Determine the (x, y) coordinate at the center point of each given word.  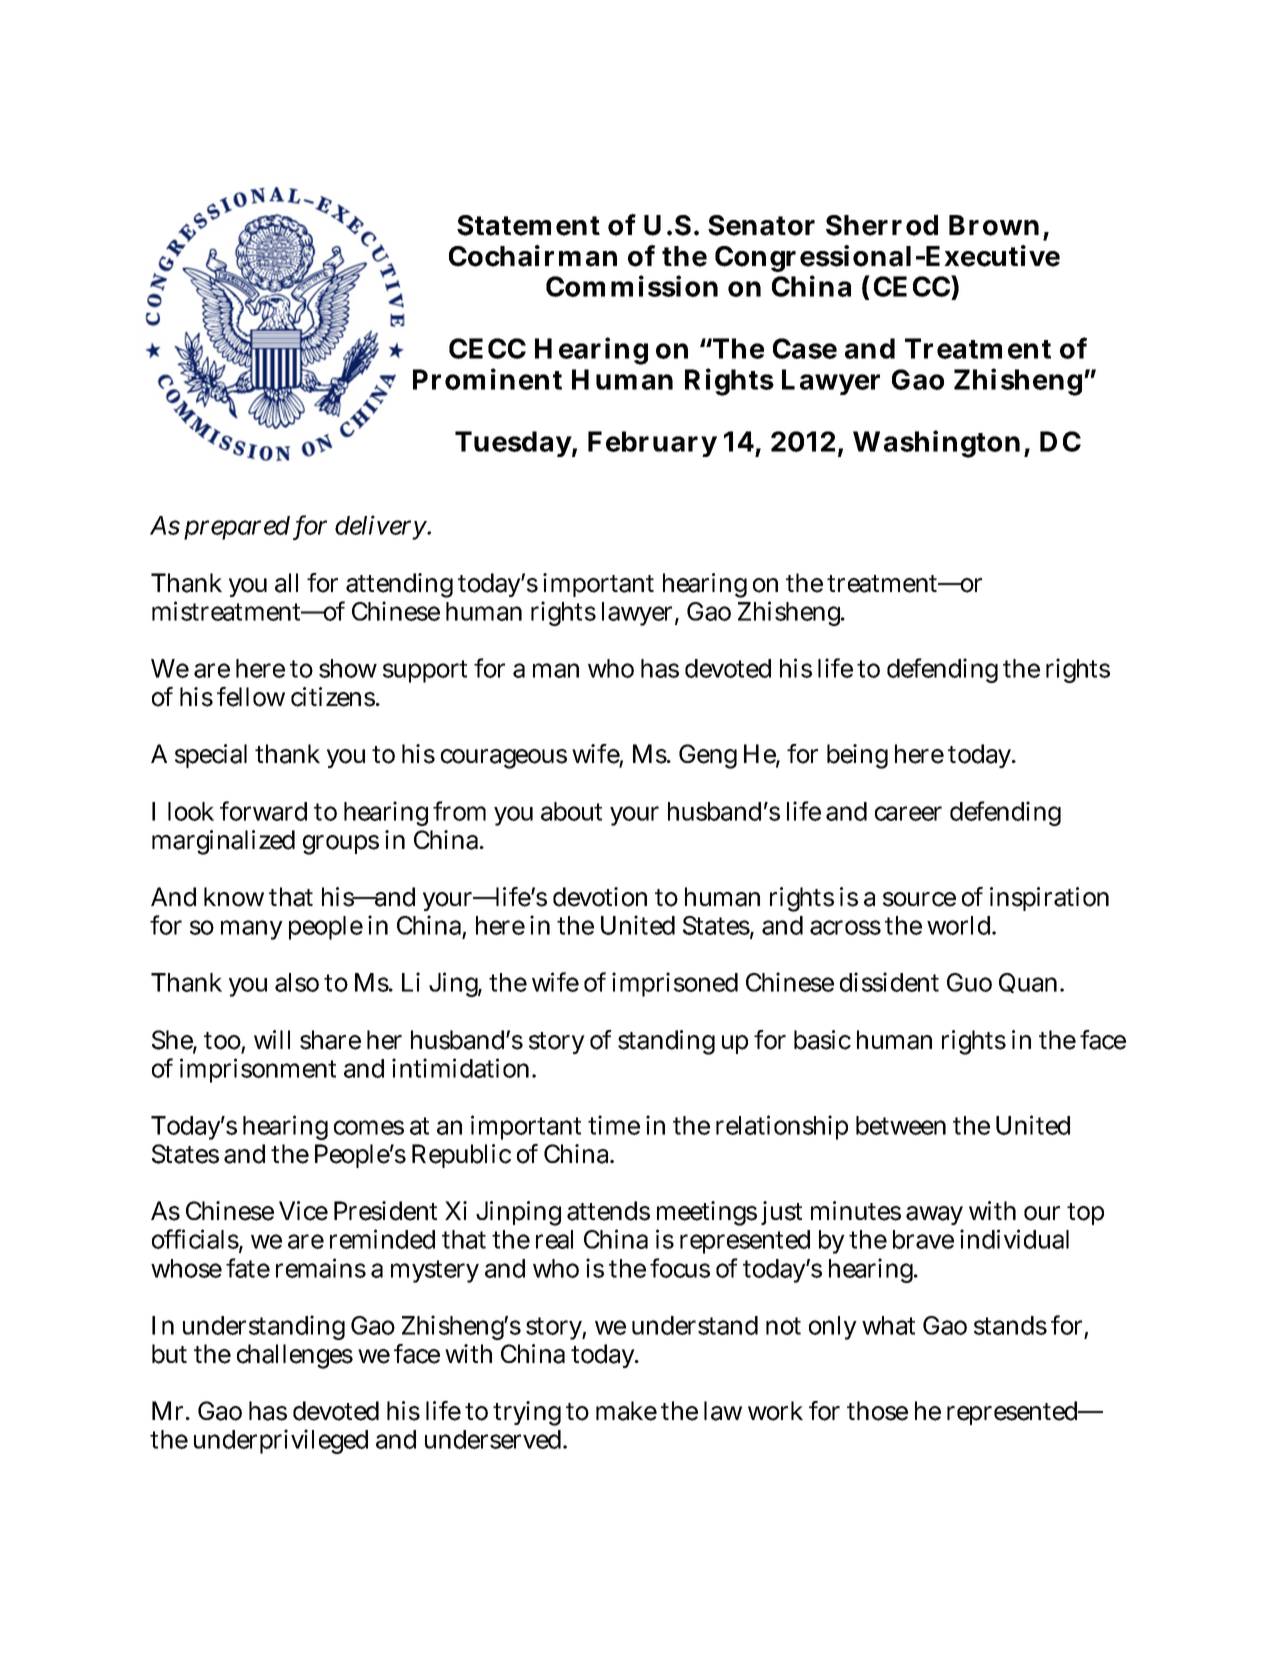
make (626, 1411)
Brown (994, 225)
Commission (632, 286)
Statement (528, 225)
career (908, 813)
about (571, 811)
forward (263, 811)
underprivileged (281, 1441)
